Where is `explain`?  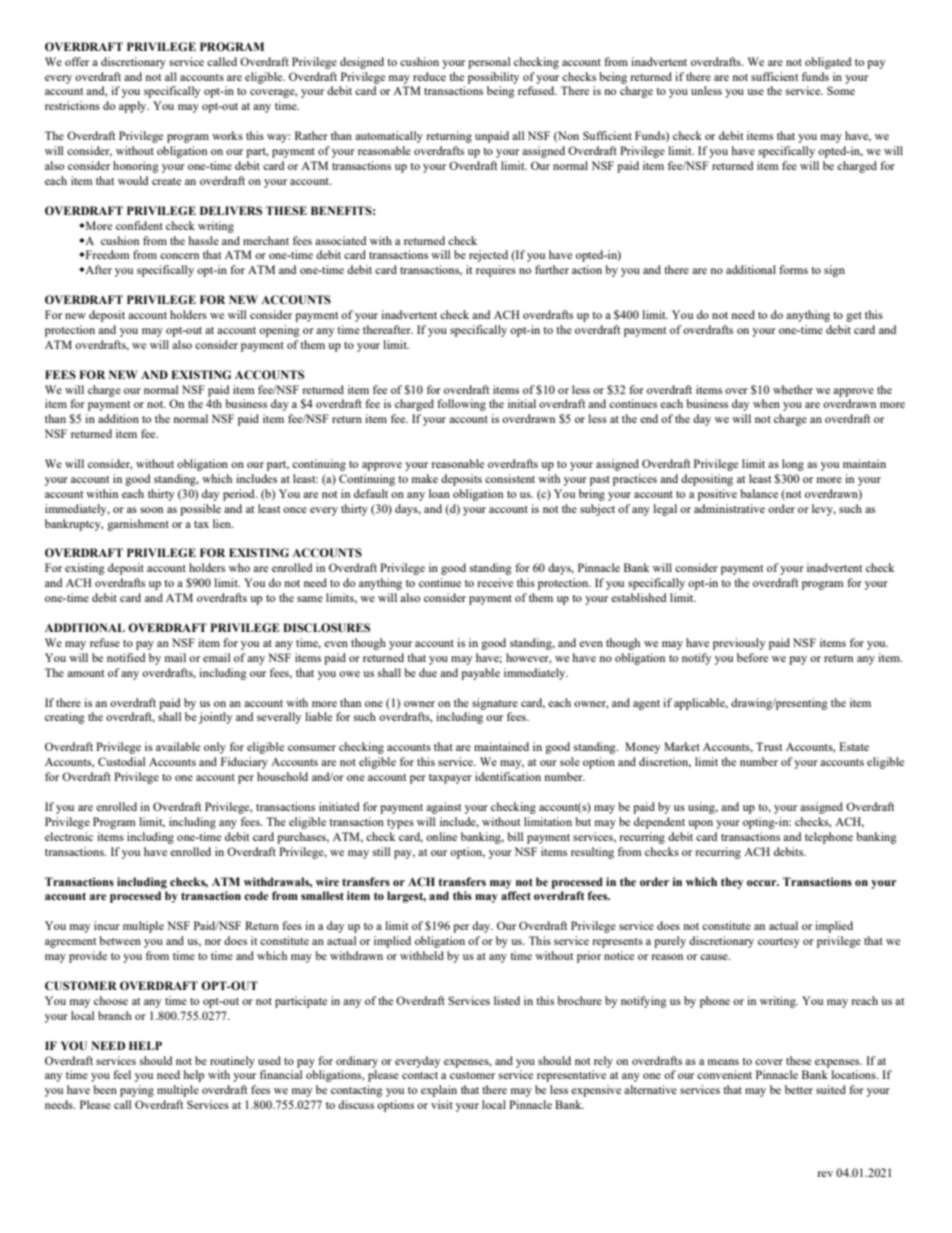 explain is located at coordinates (439, 1091).
